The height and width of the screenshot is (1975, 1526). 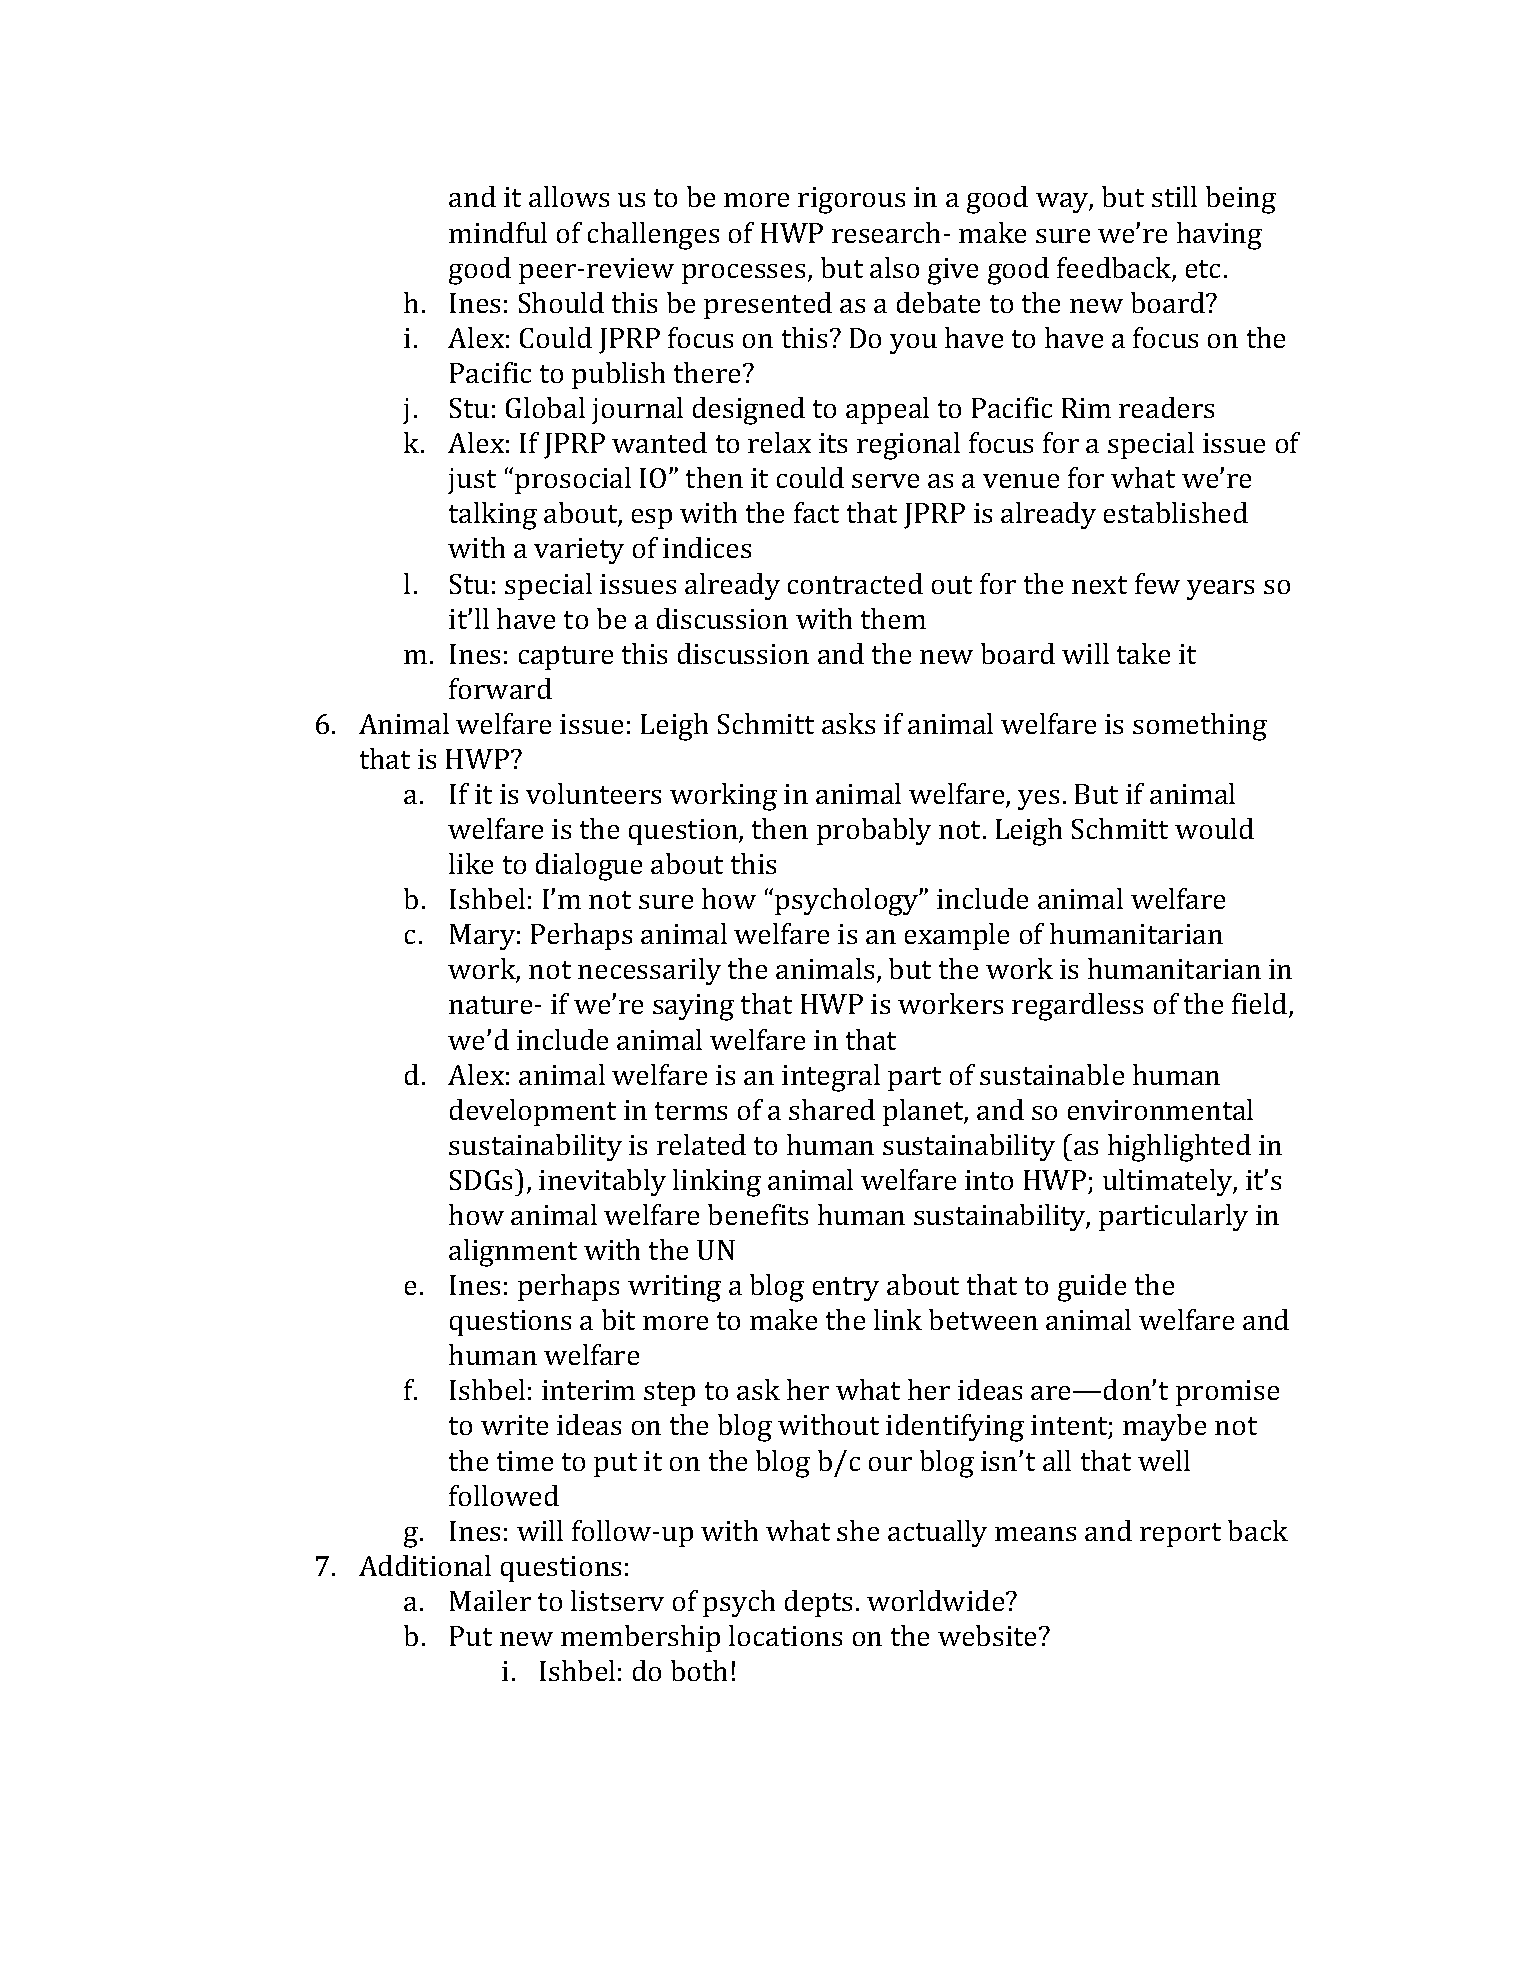 What do you see at coordinates (500, 688) in the screenshot?
I see `forward` at bounding box center [500, 688].
